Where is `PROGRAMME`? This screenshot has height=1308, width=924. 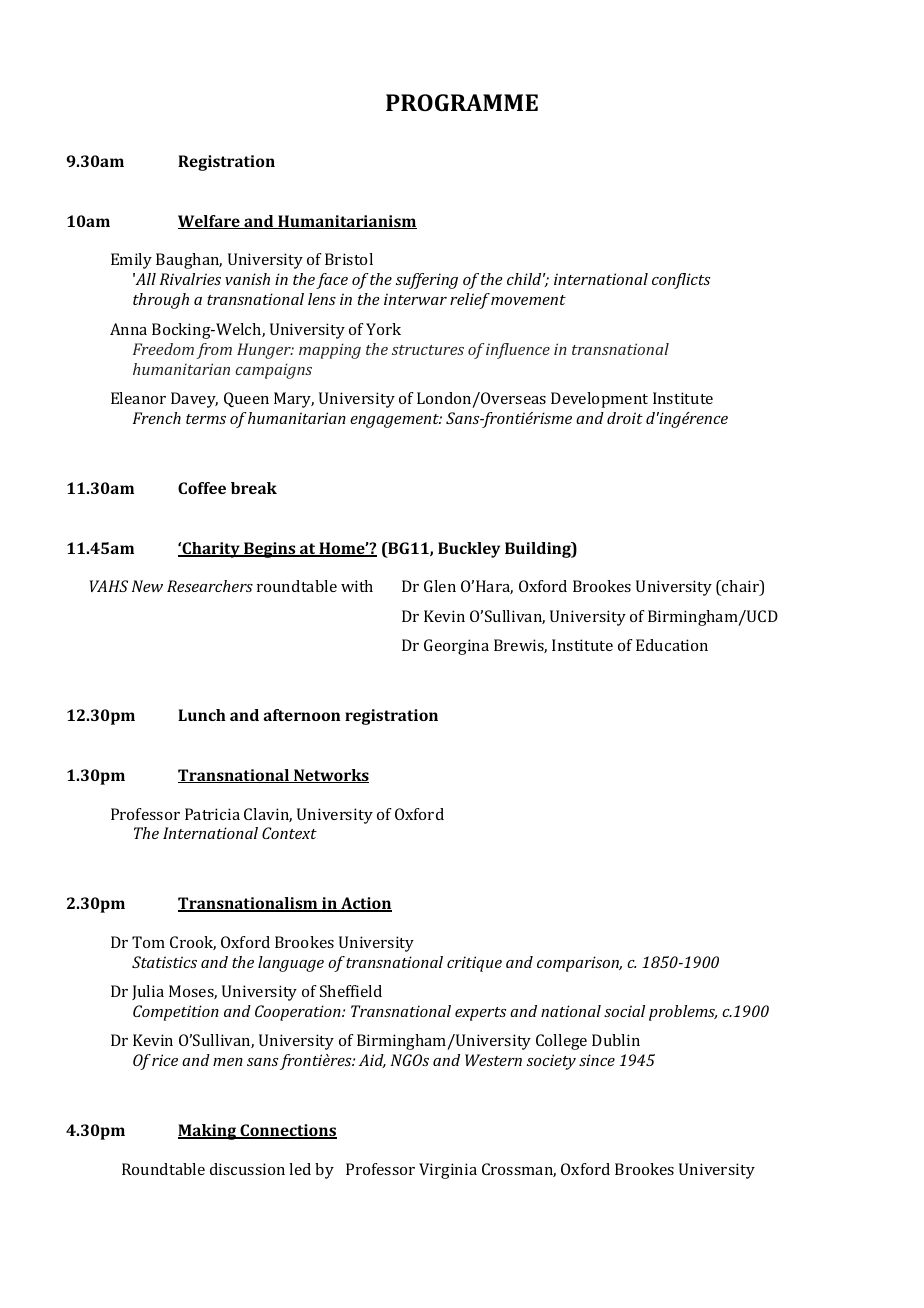 PROGRAMME is located at coordinates (462, 102).
